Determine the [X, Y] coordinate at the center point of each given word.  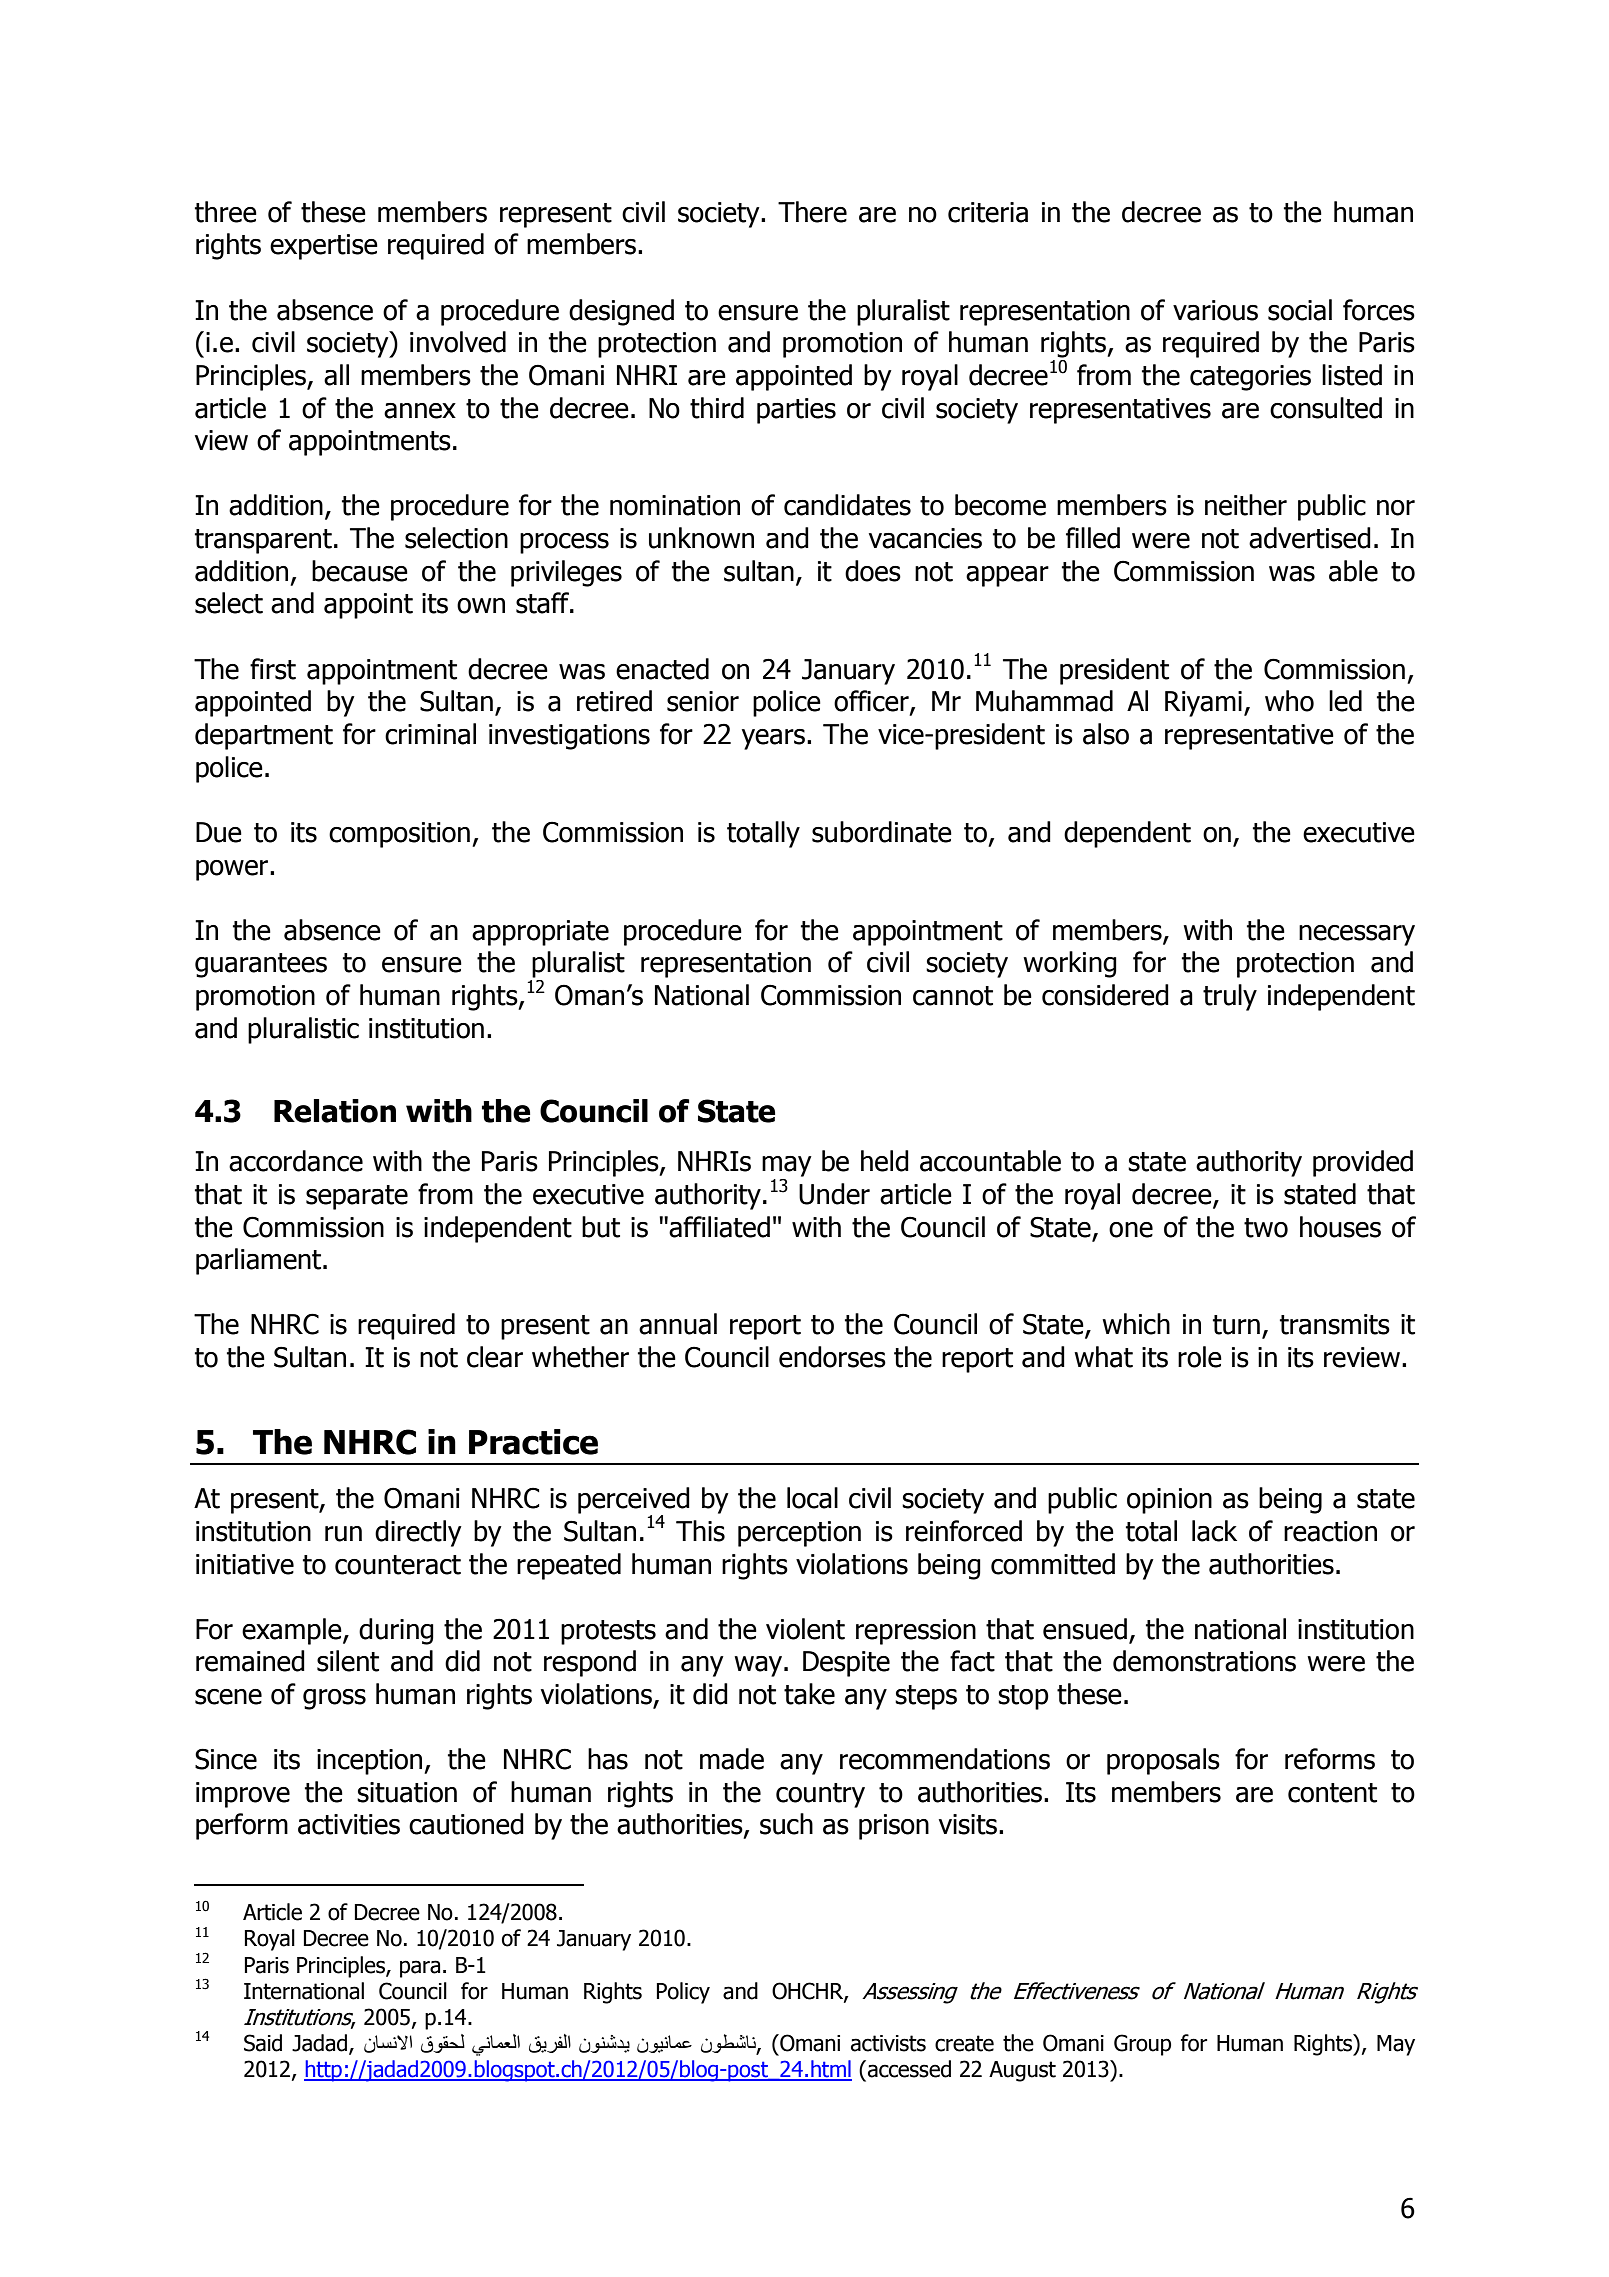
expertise [324, 247]
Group [1142, 2045]
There [812, 212]
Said [263, 2043]
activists [888, 2043]
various [1215, 310]
